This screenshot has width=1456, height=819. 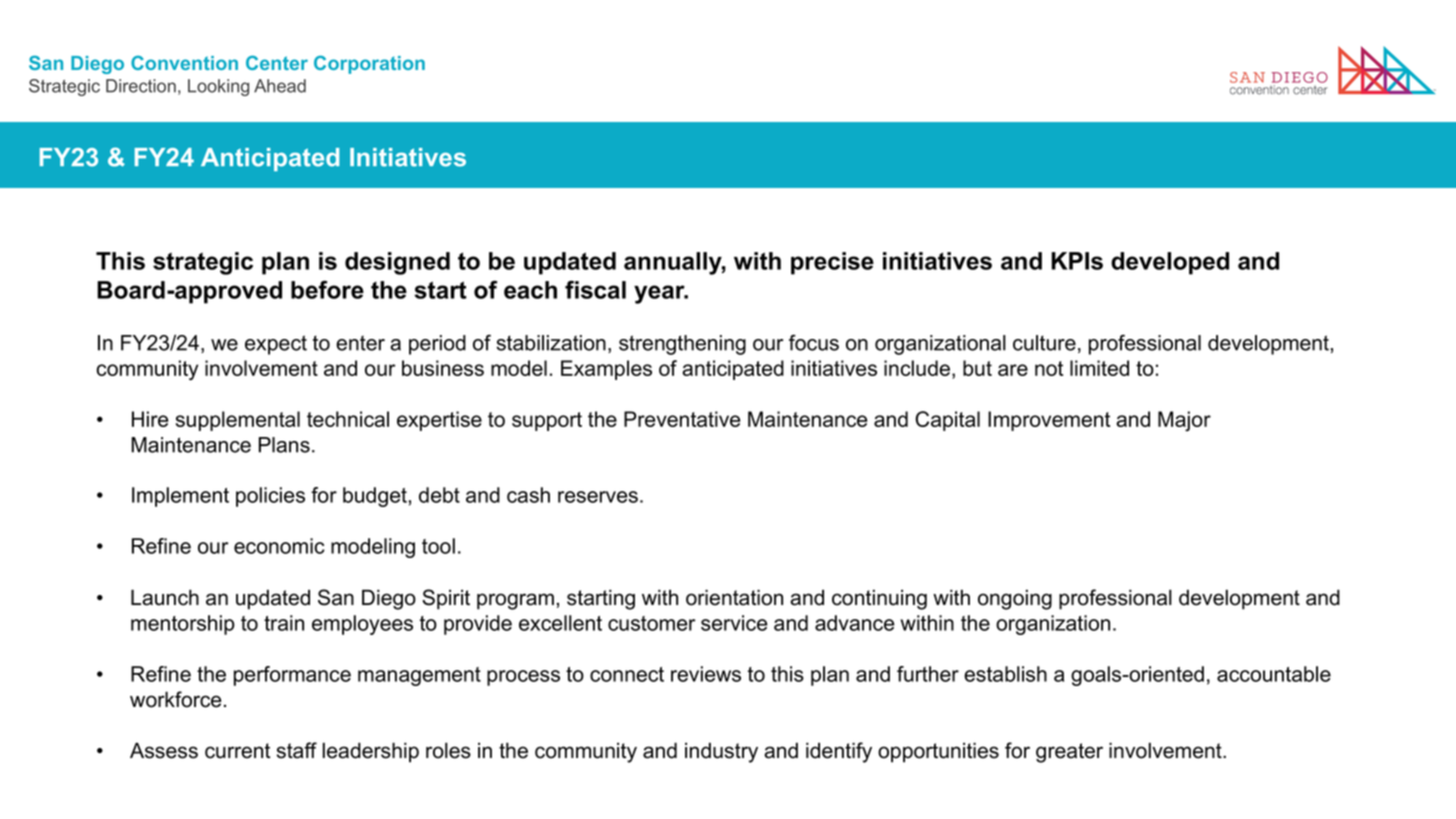 I want to click on supplemental, so click(x=238, y=421).
